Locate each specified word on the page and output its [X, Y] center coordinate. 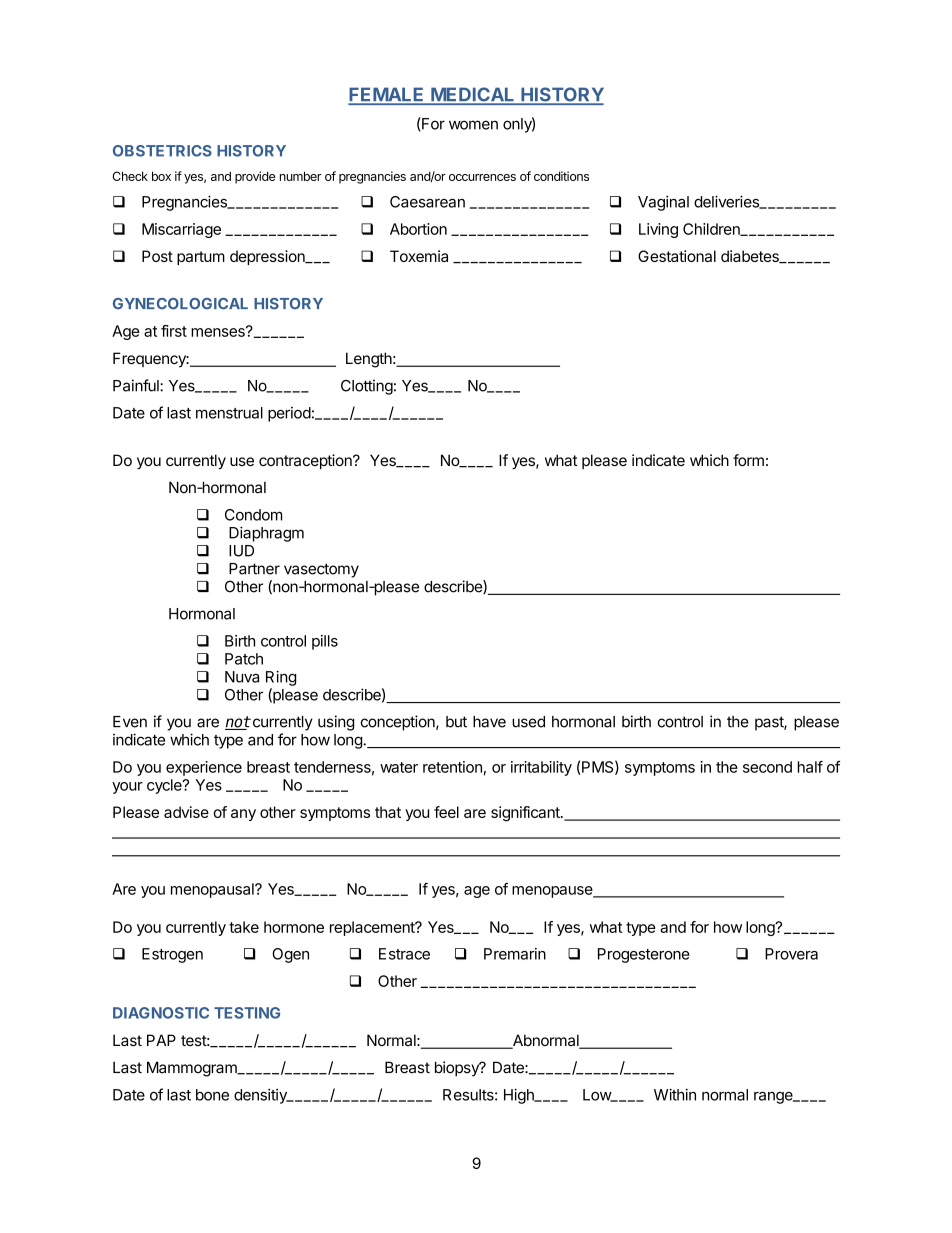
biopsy [458, 1069]
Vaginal [663, 203]
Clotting [367, 387]
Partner [254, 569]
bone [212, 1095]
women [473, 125]
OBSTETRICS [162, 151]
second [767, 767]
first [174, 331]
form [748, 460]
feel [446, 812]
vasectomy [321, 570]
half [810, 767]
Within [675, 1094]
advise [186, 812]
